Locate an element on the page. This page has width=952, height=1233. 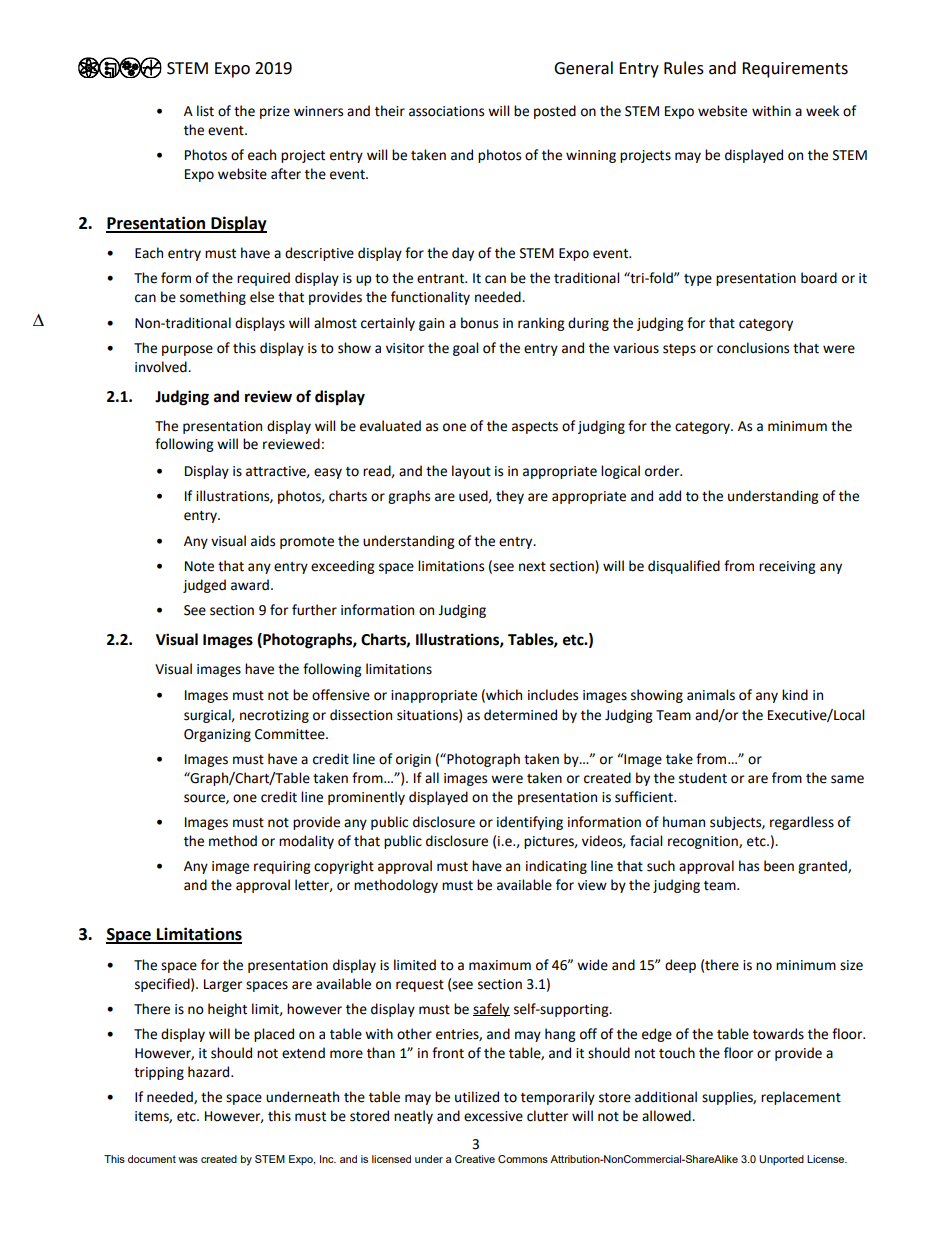
excessive is located at coordinates (493, 1116).
